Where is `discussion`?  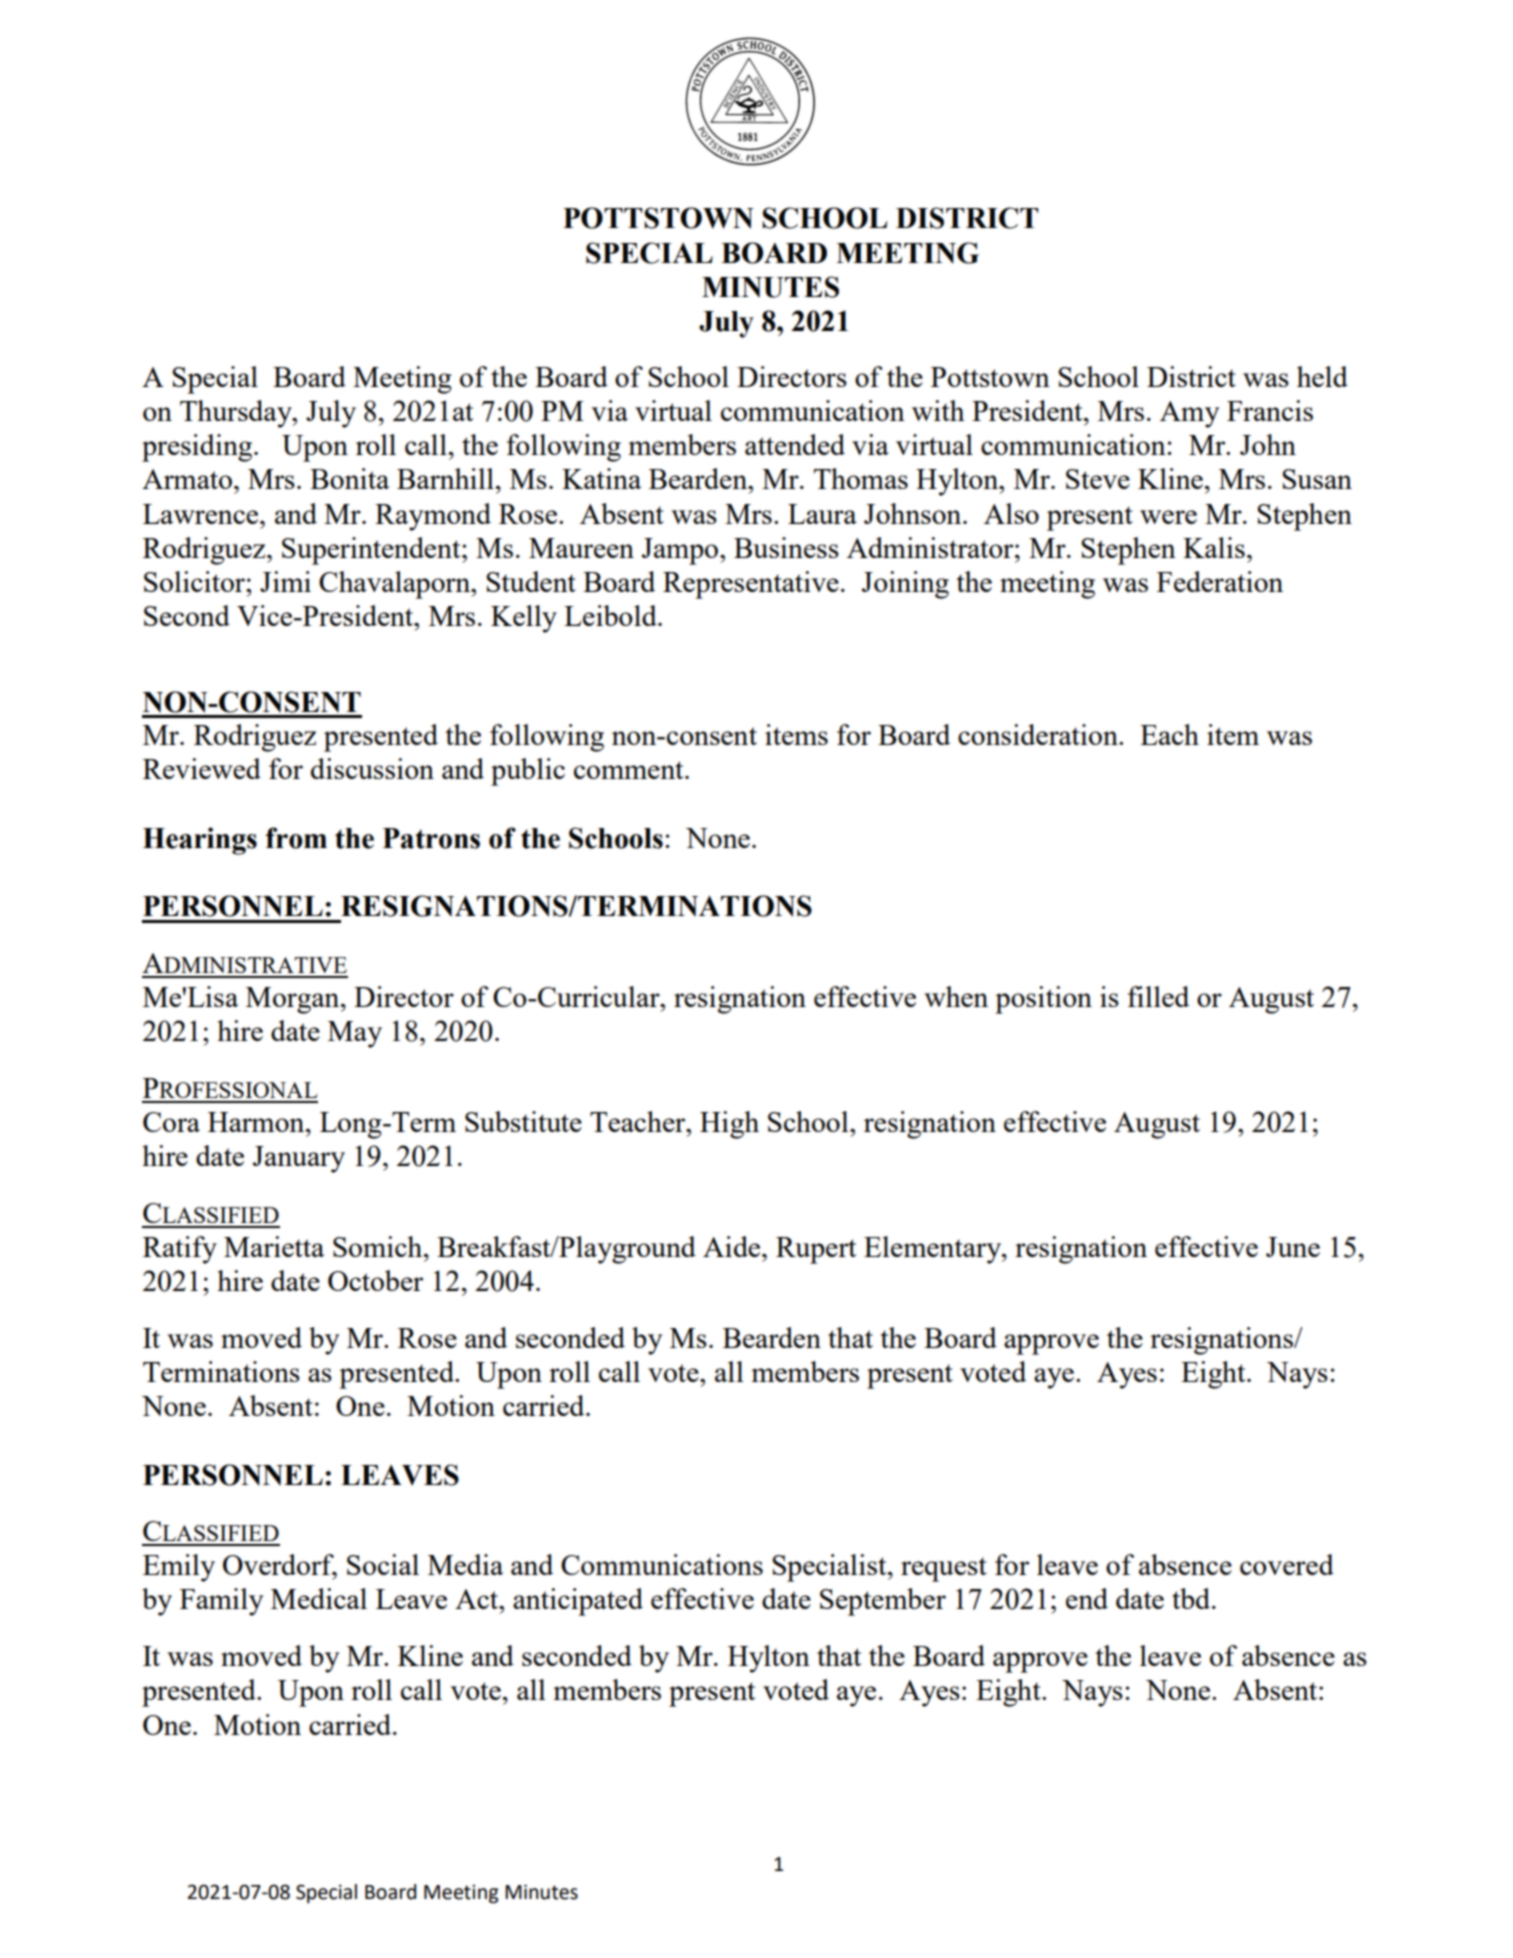 discussion is located at coordinates (372, 768).
